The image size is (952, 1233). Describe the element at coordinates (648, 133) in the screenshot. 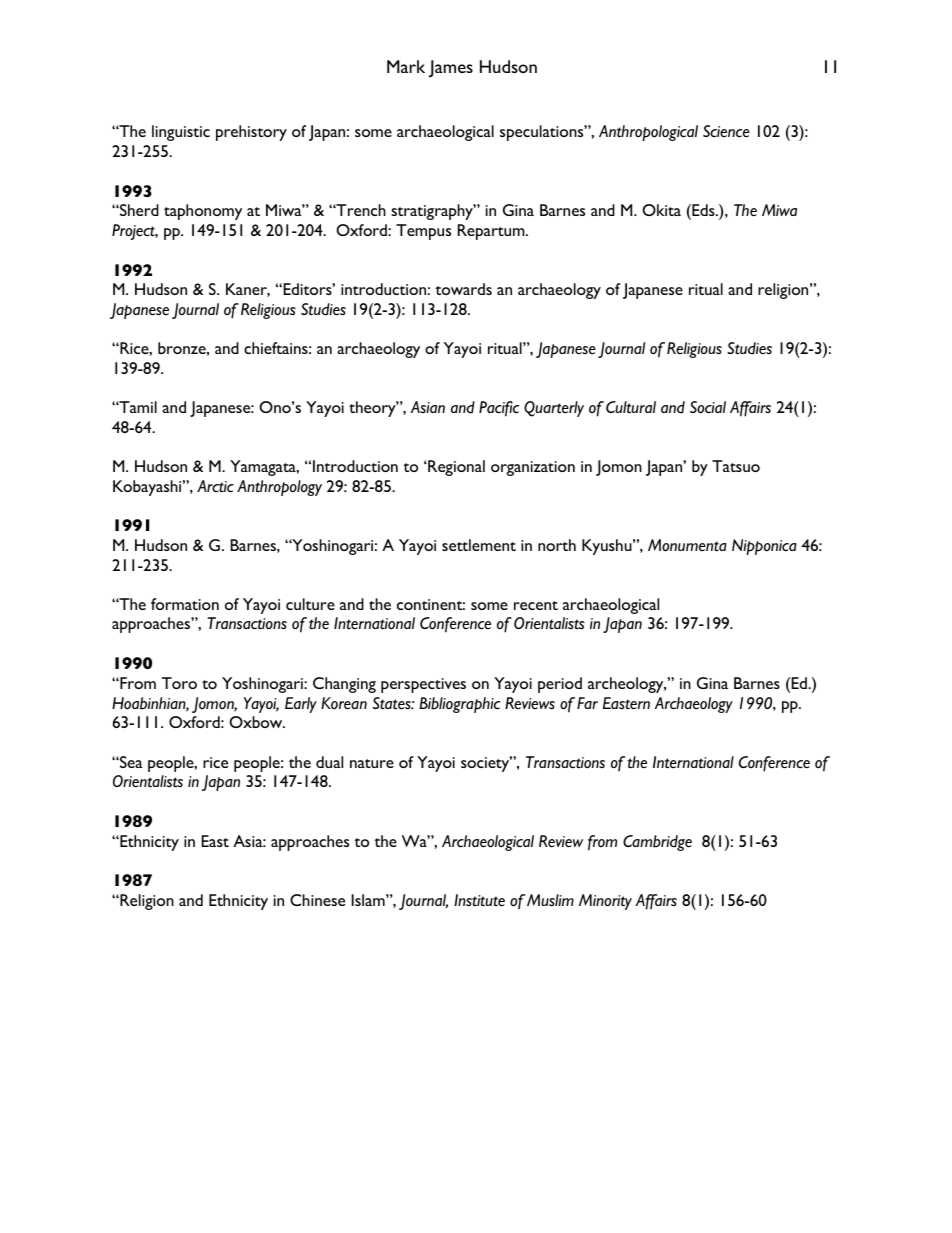

I see `Anthropological` at that location.
